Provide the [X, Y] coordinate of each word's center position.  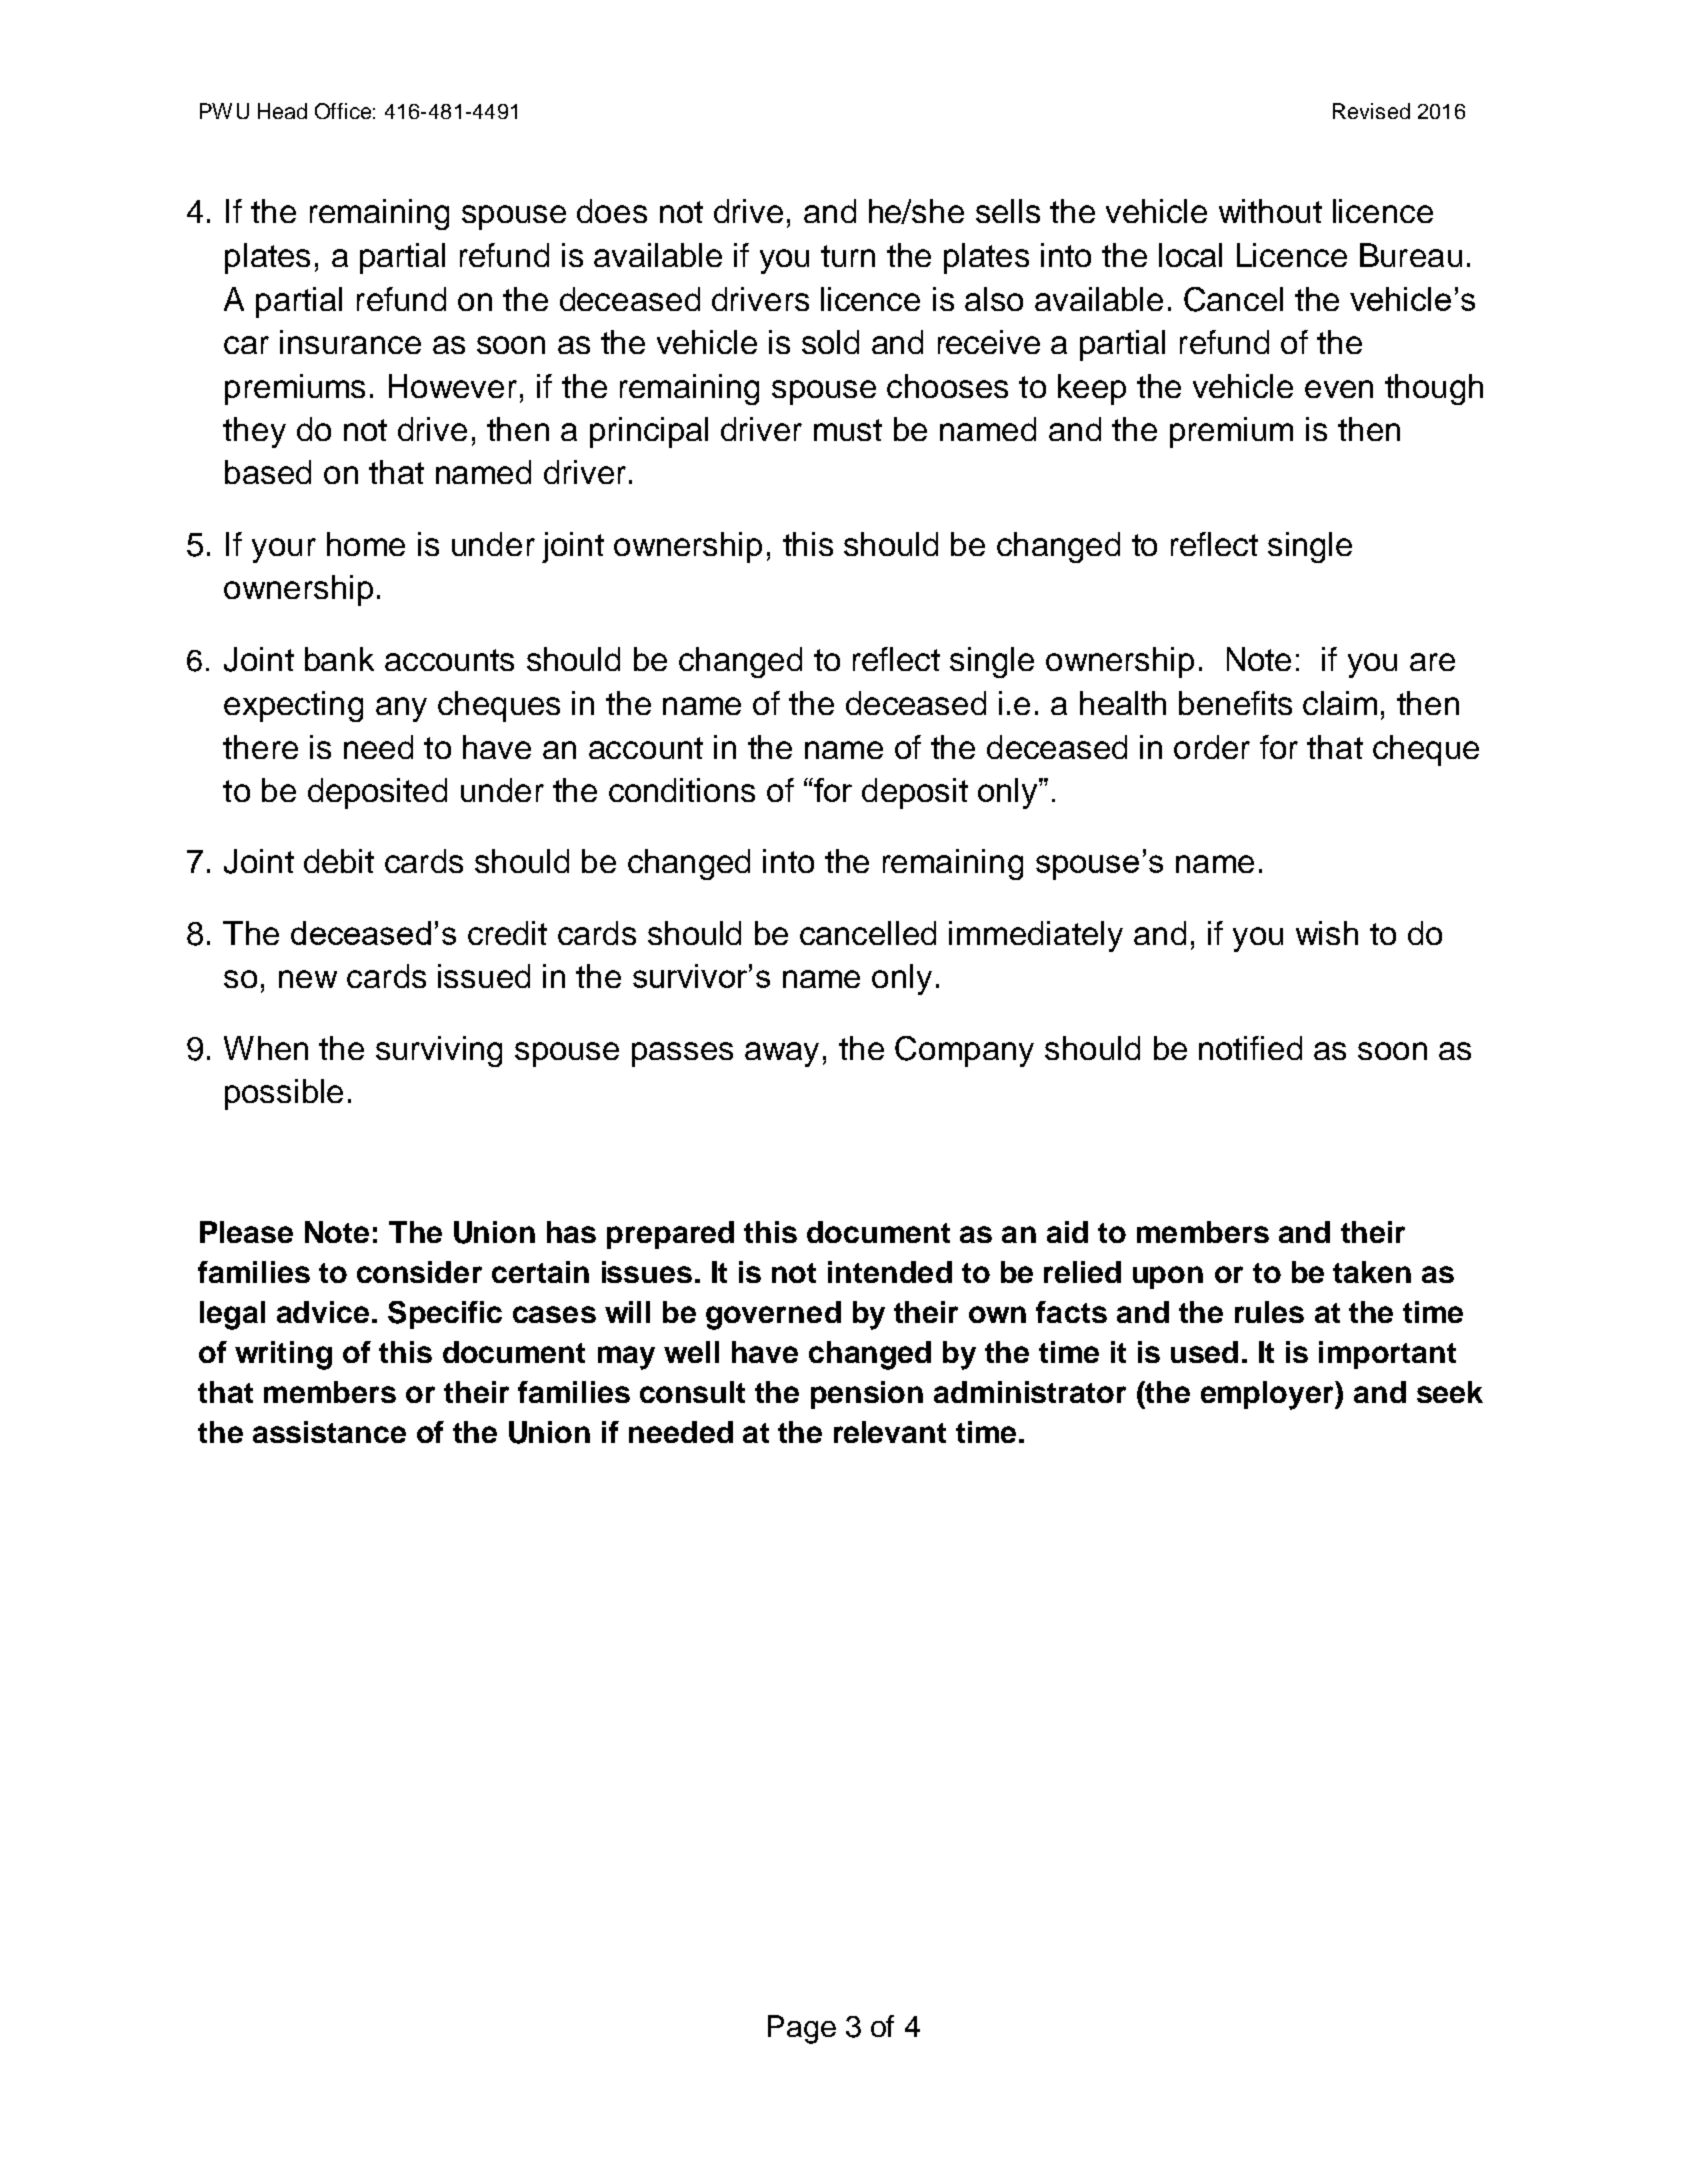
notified [1250, 1048]
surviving [439, 1051]
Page [802, 2029]
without [1270, 211]
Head [282, 111]
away [782, 1054]
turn [848, 256]
